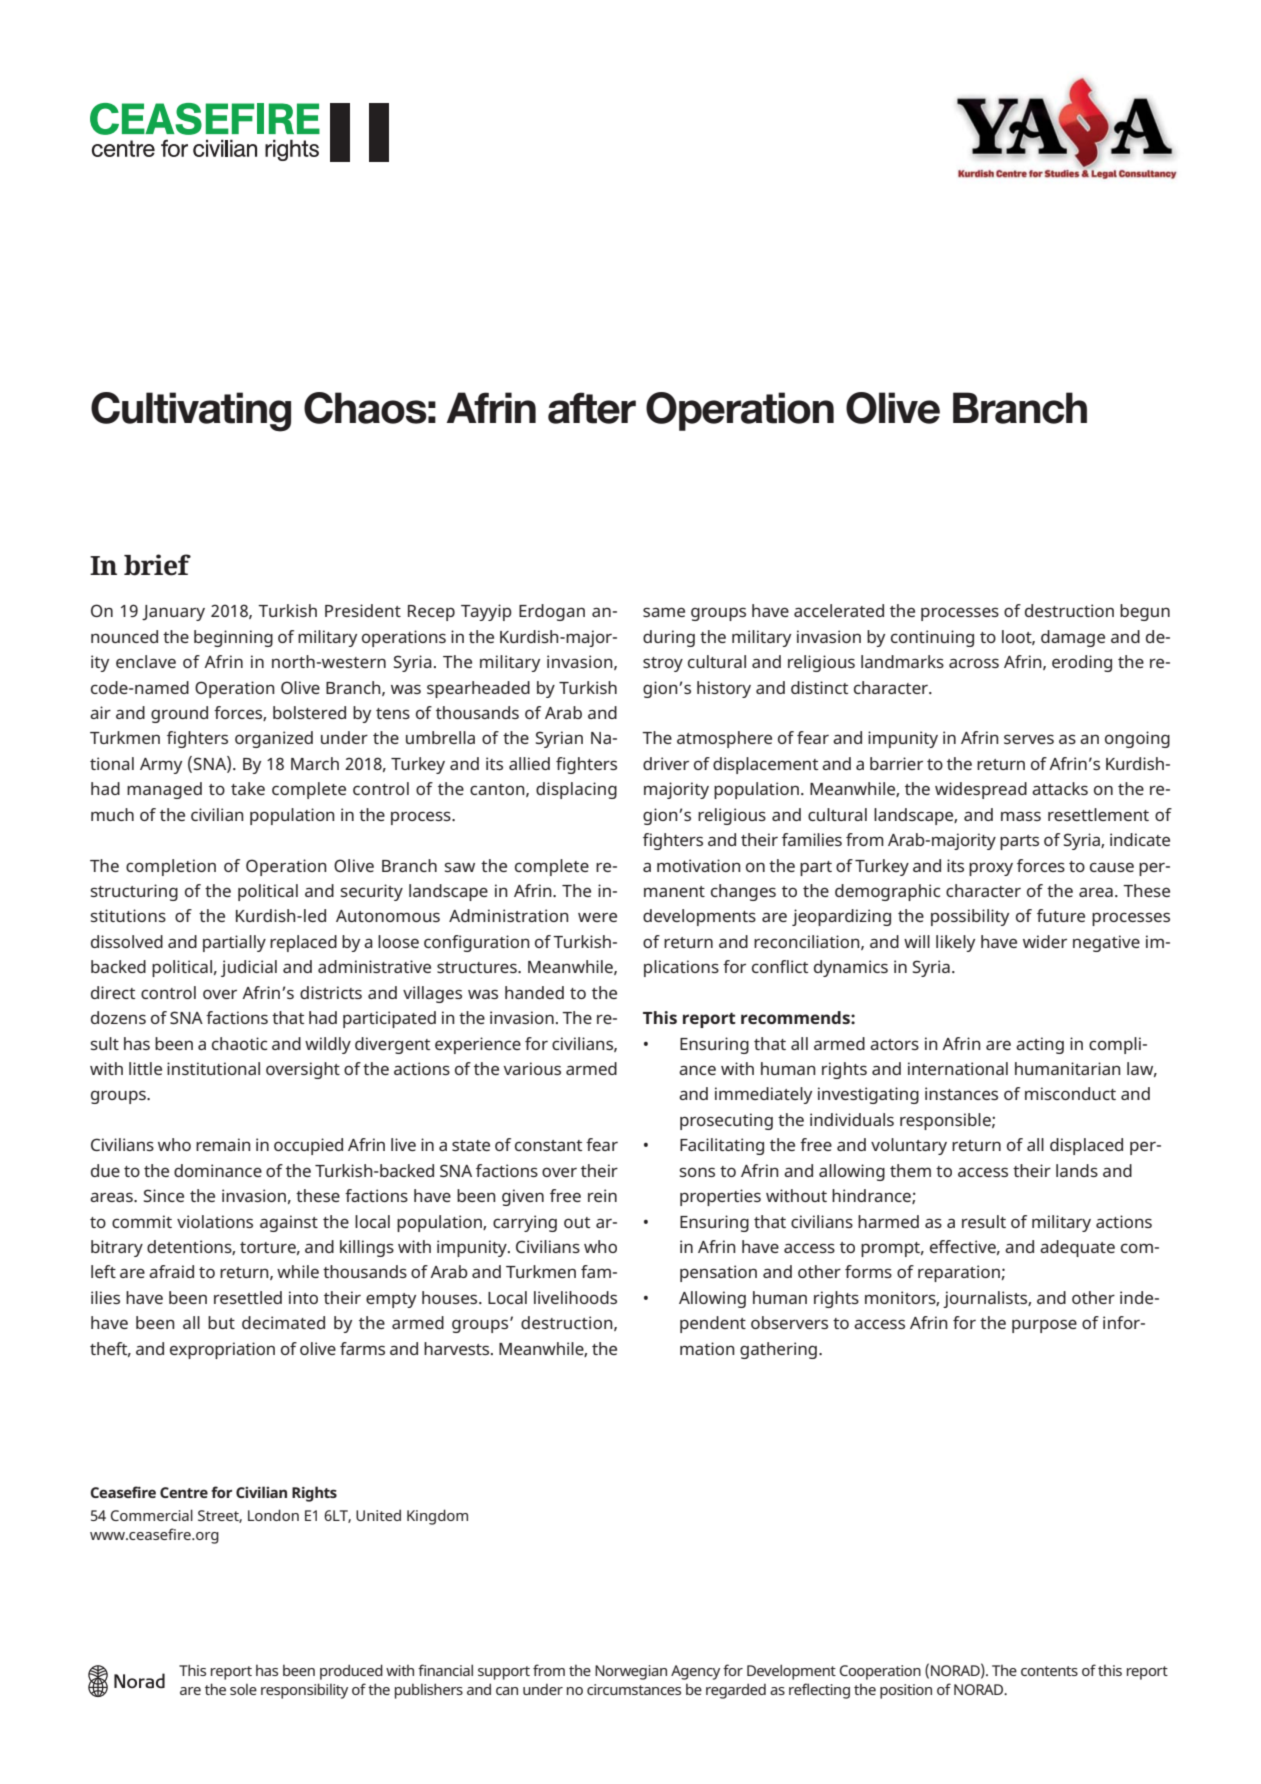 This screenshot has width=1261, height=1784. What do you see at coordinates (1040, 1045) in the screenshot?
I see `acting` at bounding box center [1040, 1045].
